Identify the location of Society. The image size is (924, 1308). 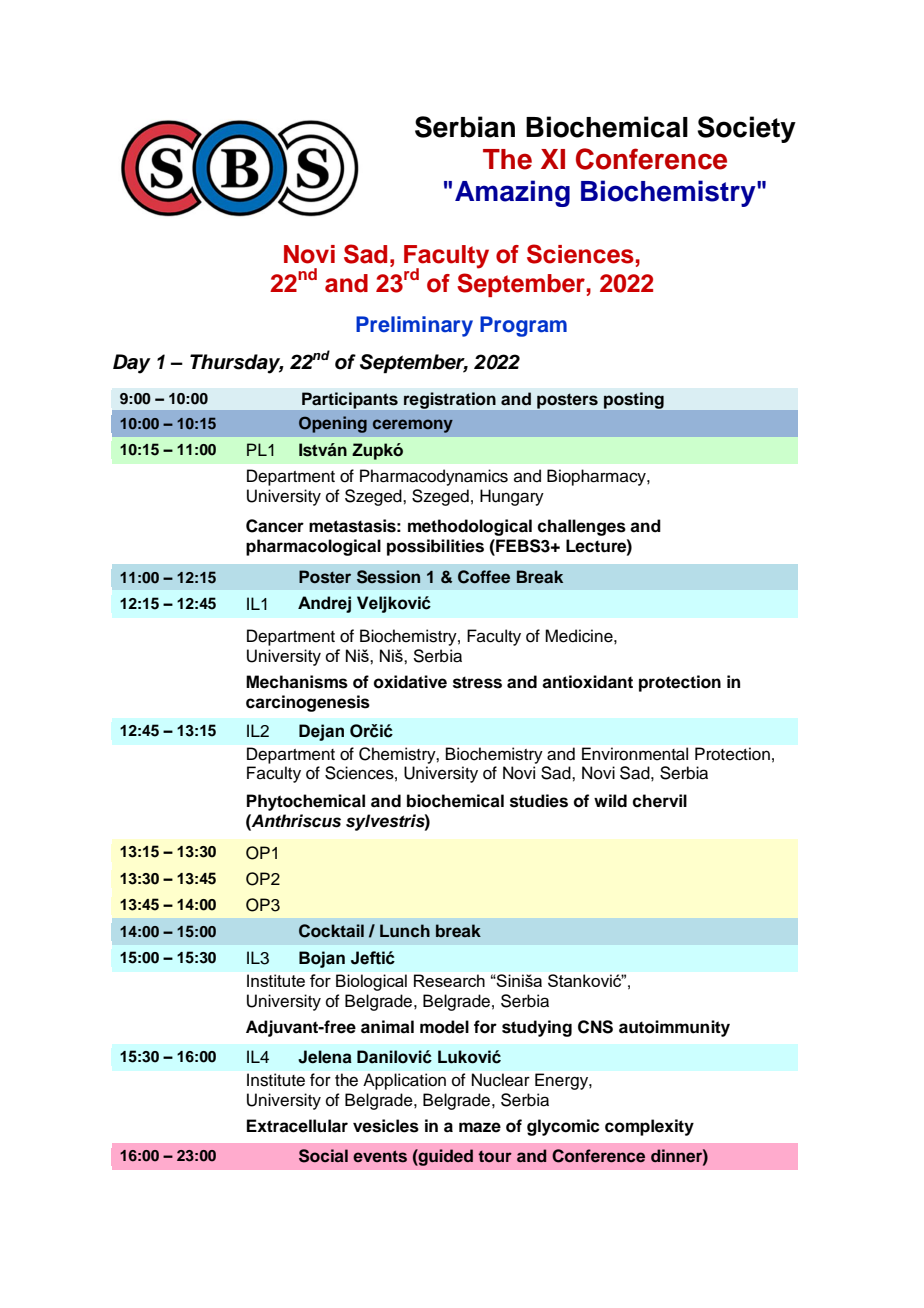
(746, 129).
